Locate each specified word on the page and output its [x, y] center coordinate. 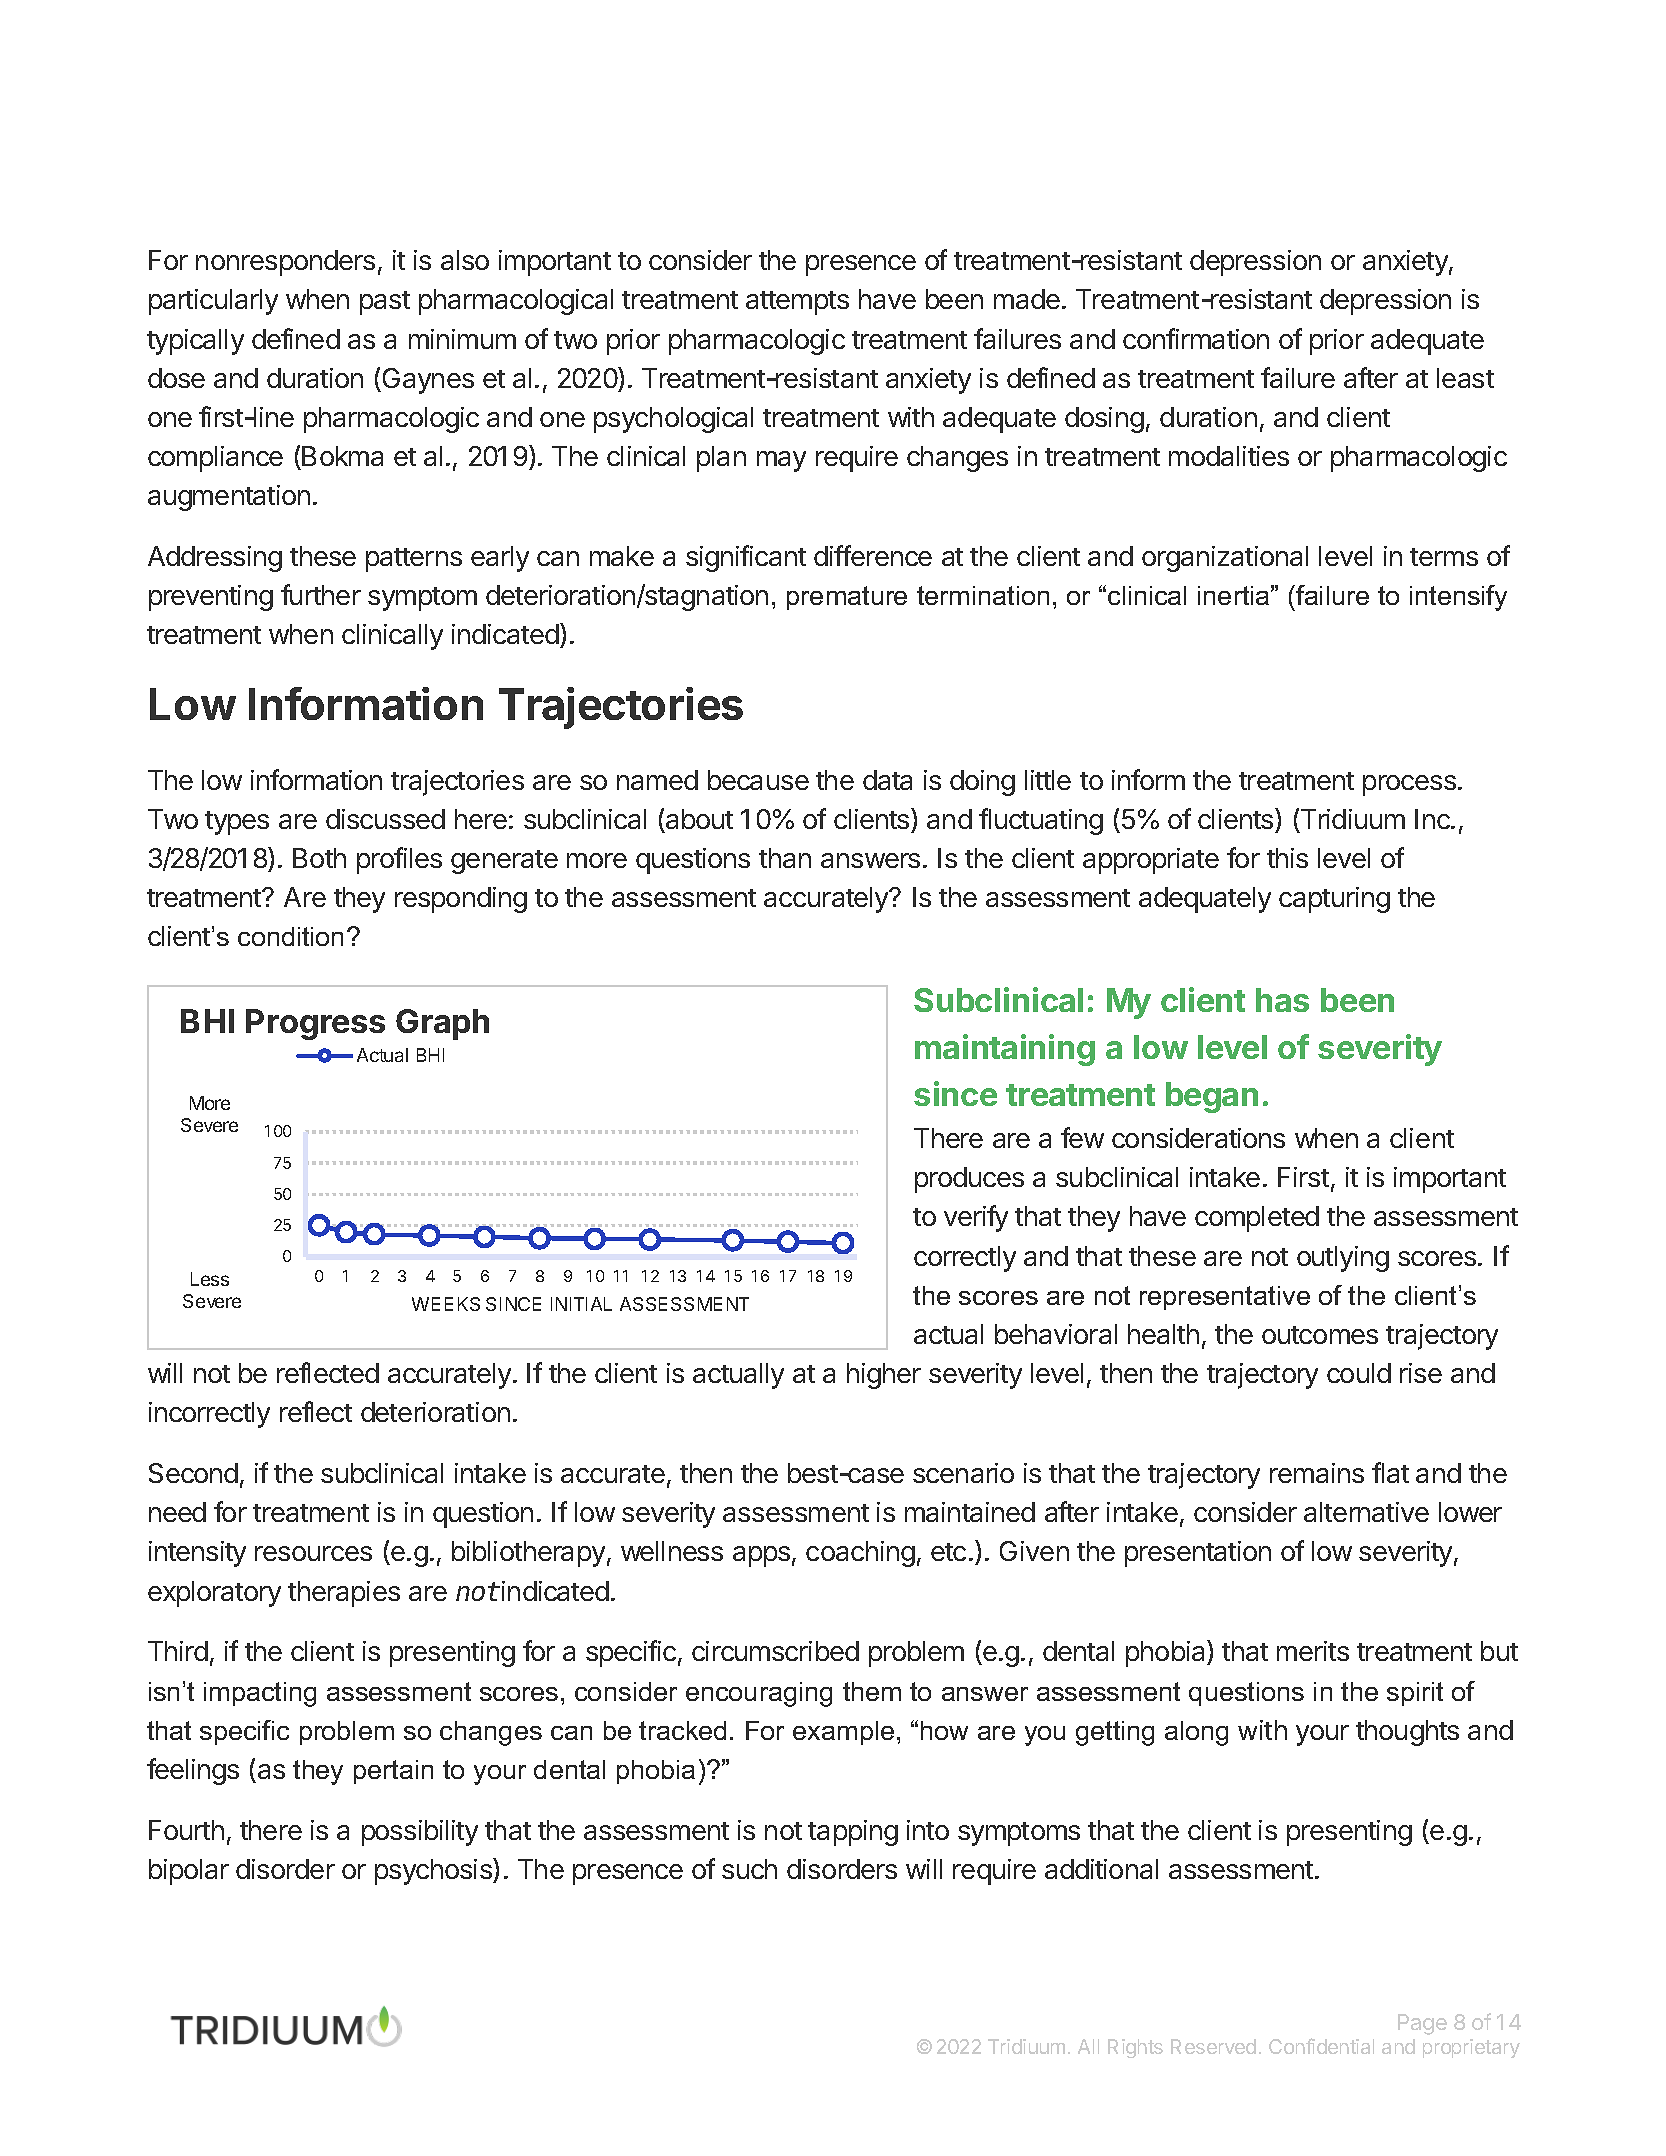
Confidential [1321, 2046]
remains [1317, 1473]
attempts [797, 303]
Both [319, 858]
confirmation [1196, 338]
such [749, 1869]
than [785, 858]
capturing [1334, 900]
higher [884, 1376]
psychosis [434, 1871]
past [385, 303]
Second [193, 1473]
